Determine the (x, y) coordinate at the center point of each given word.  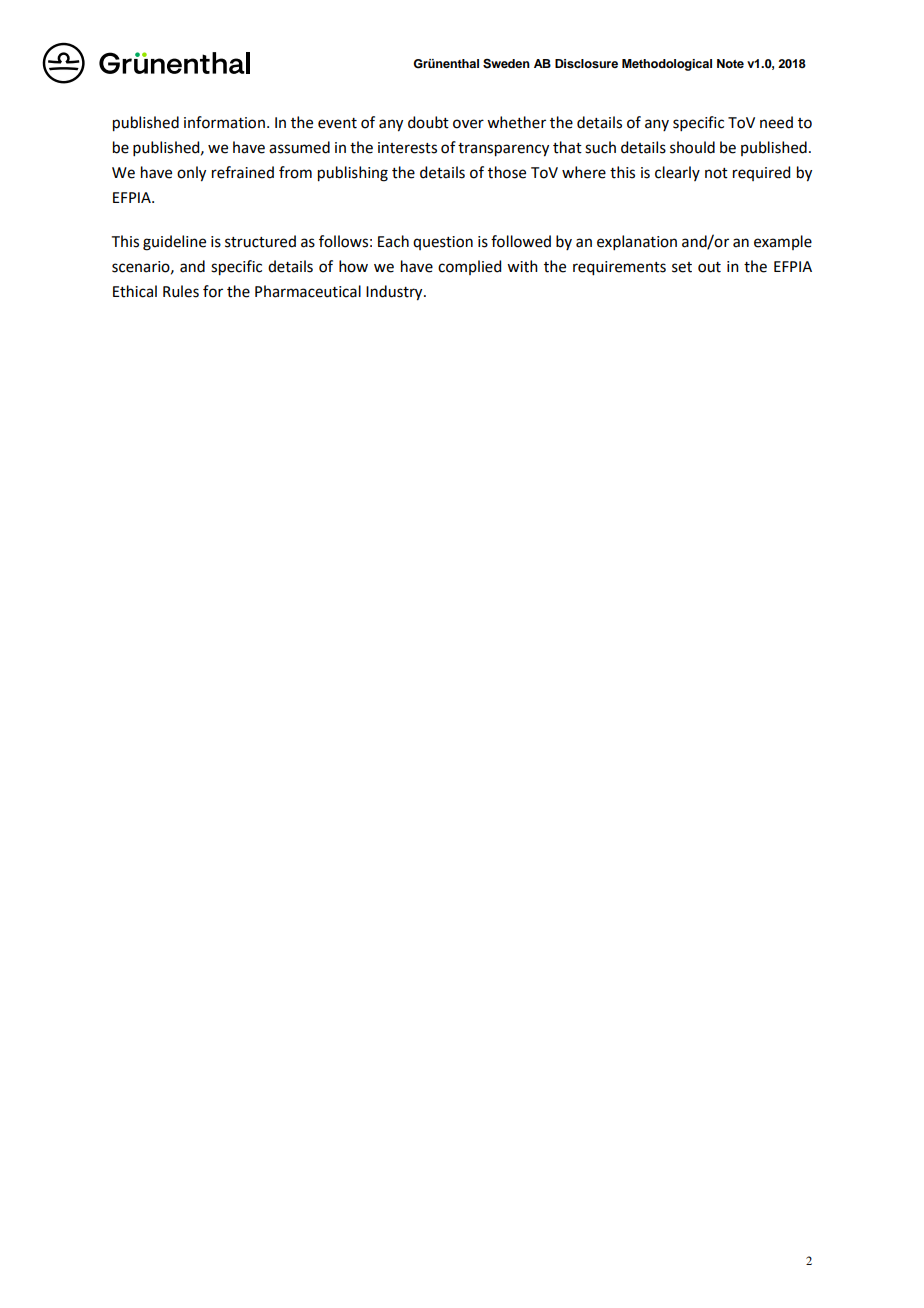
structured (260, 241)
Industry (395, 293)
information (224, 122)
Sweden (506, 64)
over (468, 124)
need (776, 122)
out (709, 267)
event (337, 123)
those (507, 172)
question (443, 243)
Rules (181, 291)
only (191, 174)
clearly (677, 173)
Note (730, 63)
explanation (637, 242)
